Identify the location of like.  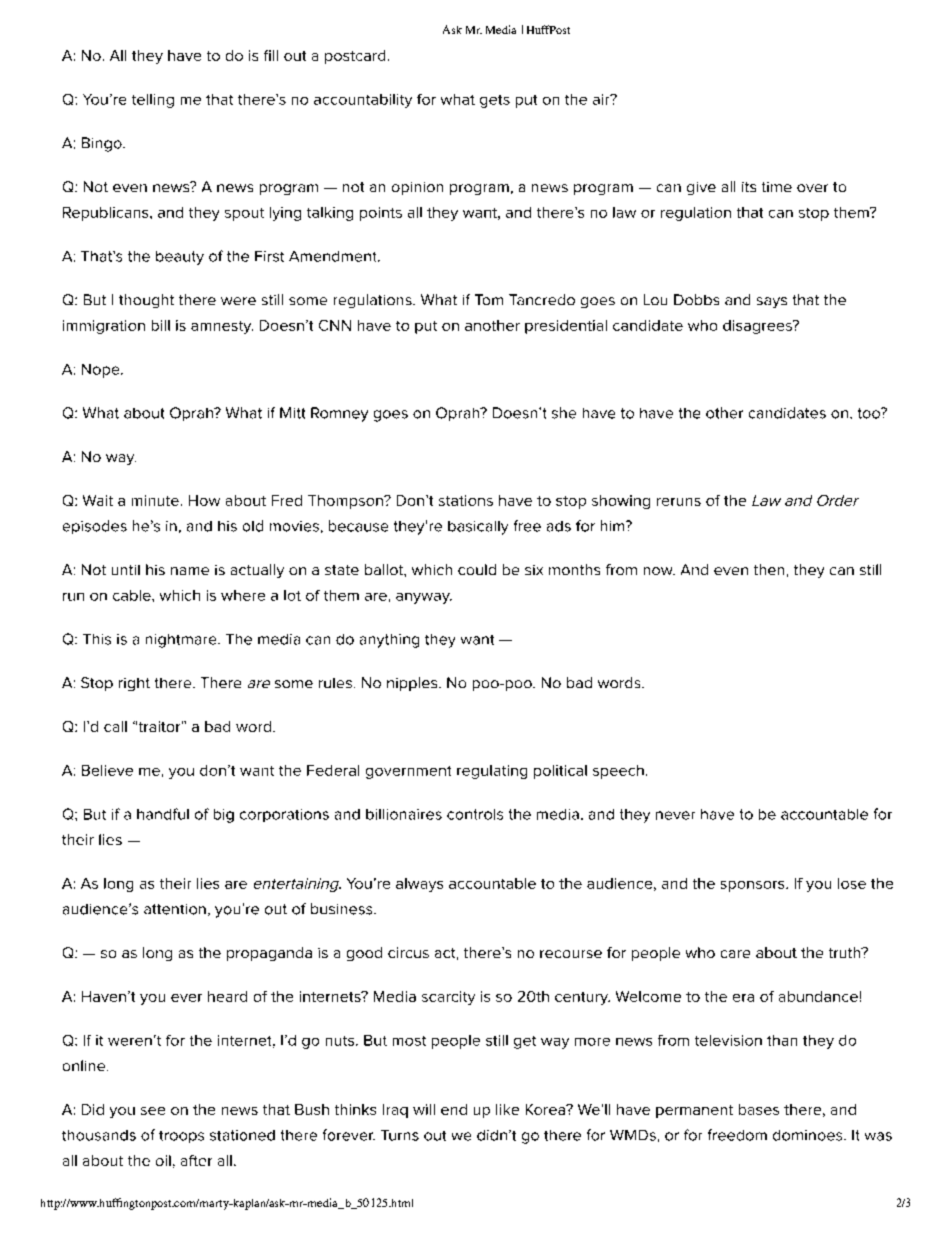
(507, 1109).
